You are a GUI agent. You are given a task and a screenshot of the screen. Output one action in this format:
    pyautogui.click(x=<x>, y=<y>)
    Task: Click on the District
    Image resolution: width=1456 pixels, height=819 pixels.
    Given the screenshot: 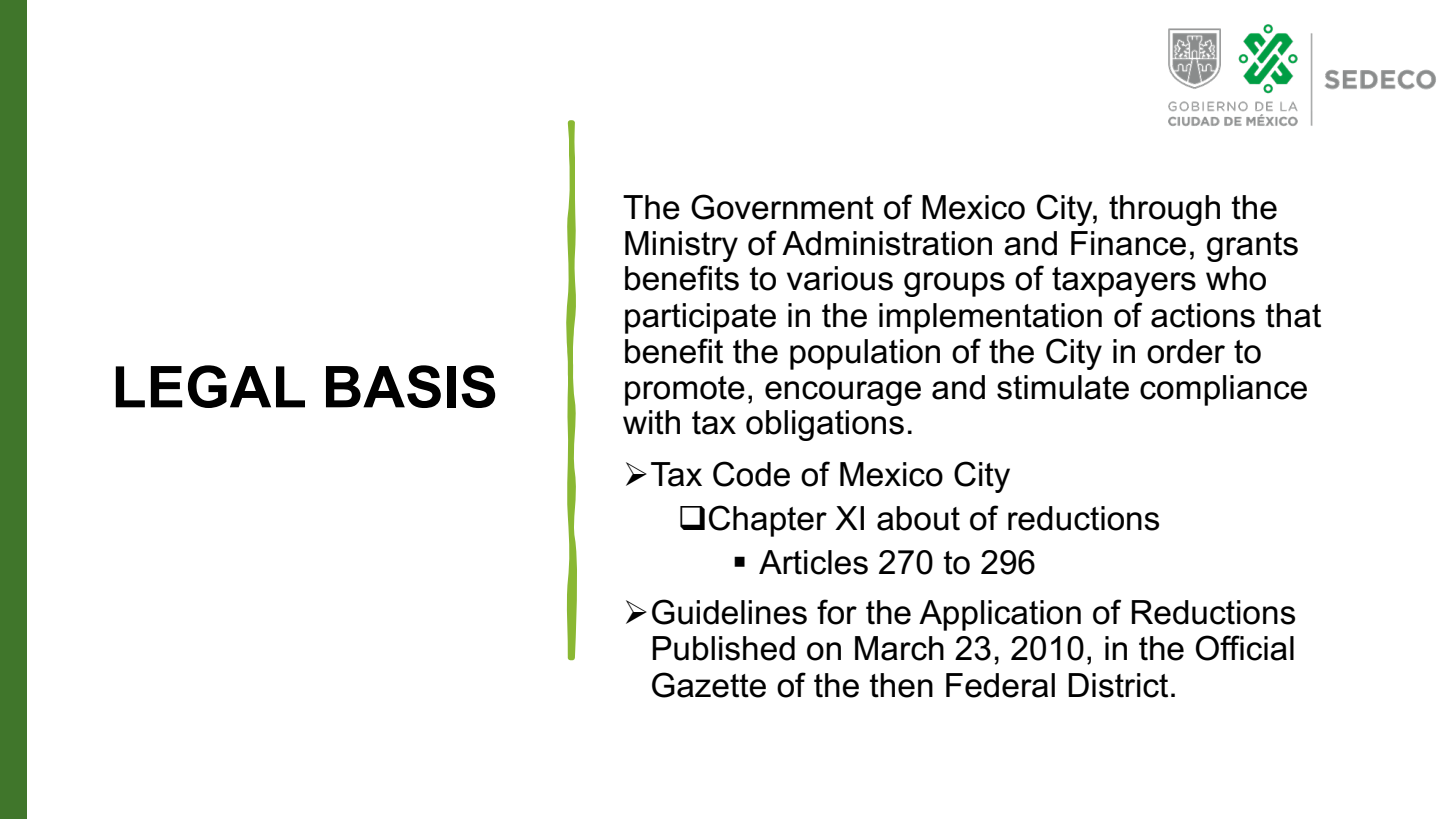 What is the action you would take?
    pyautogui.click(x=1118, y=685)
